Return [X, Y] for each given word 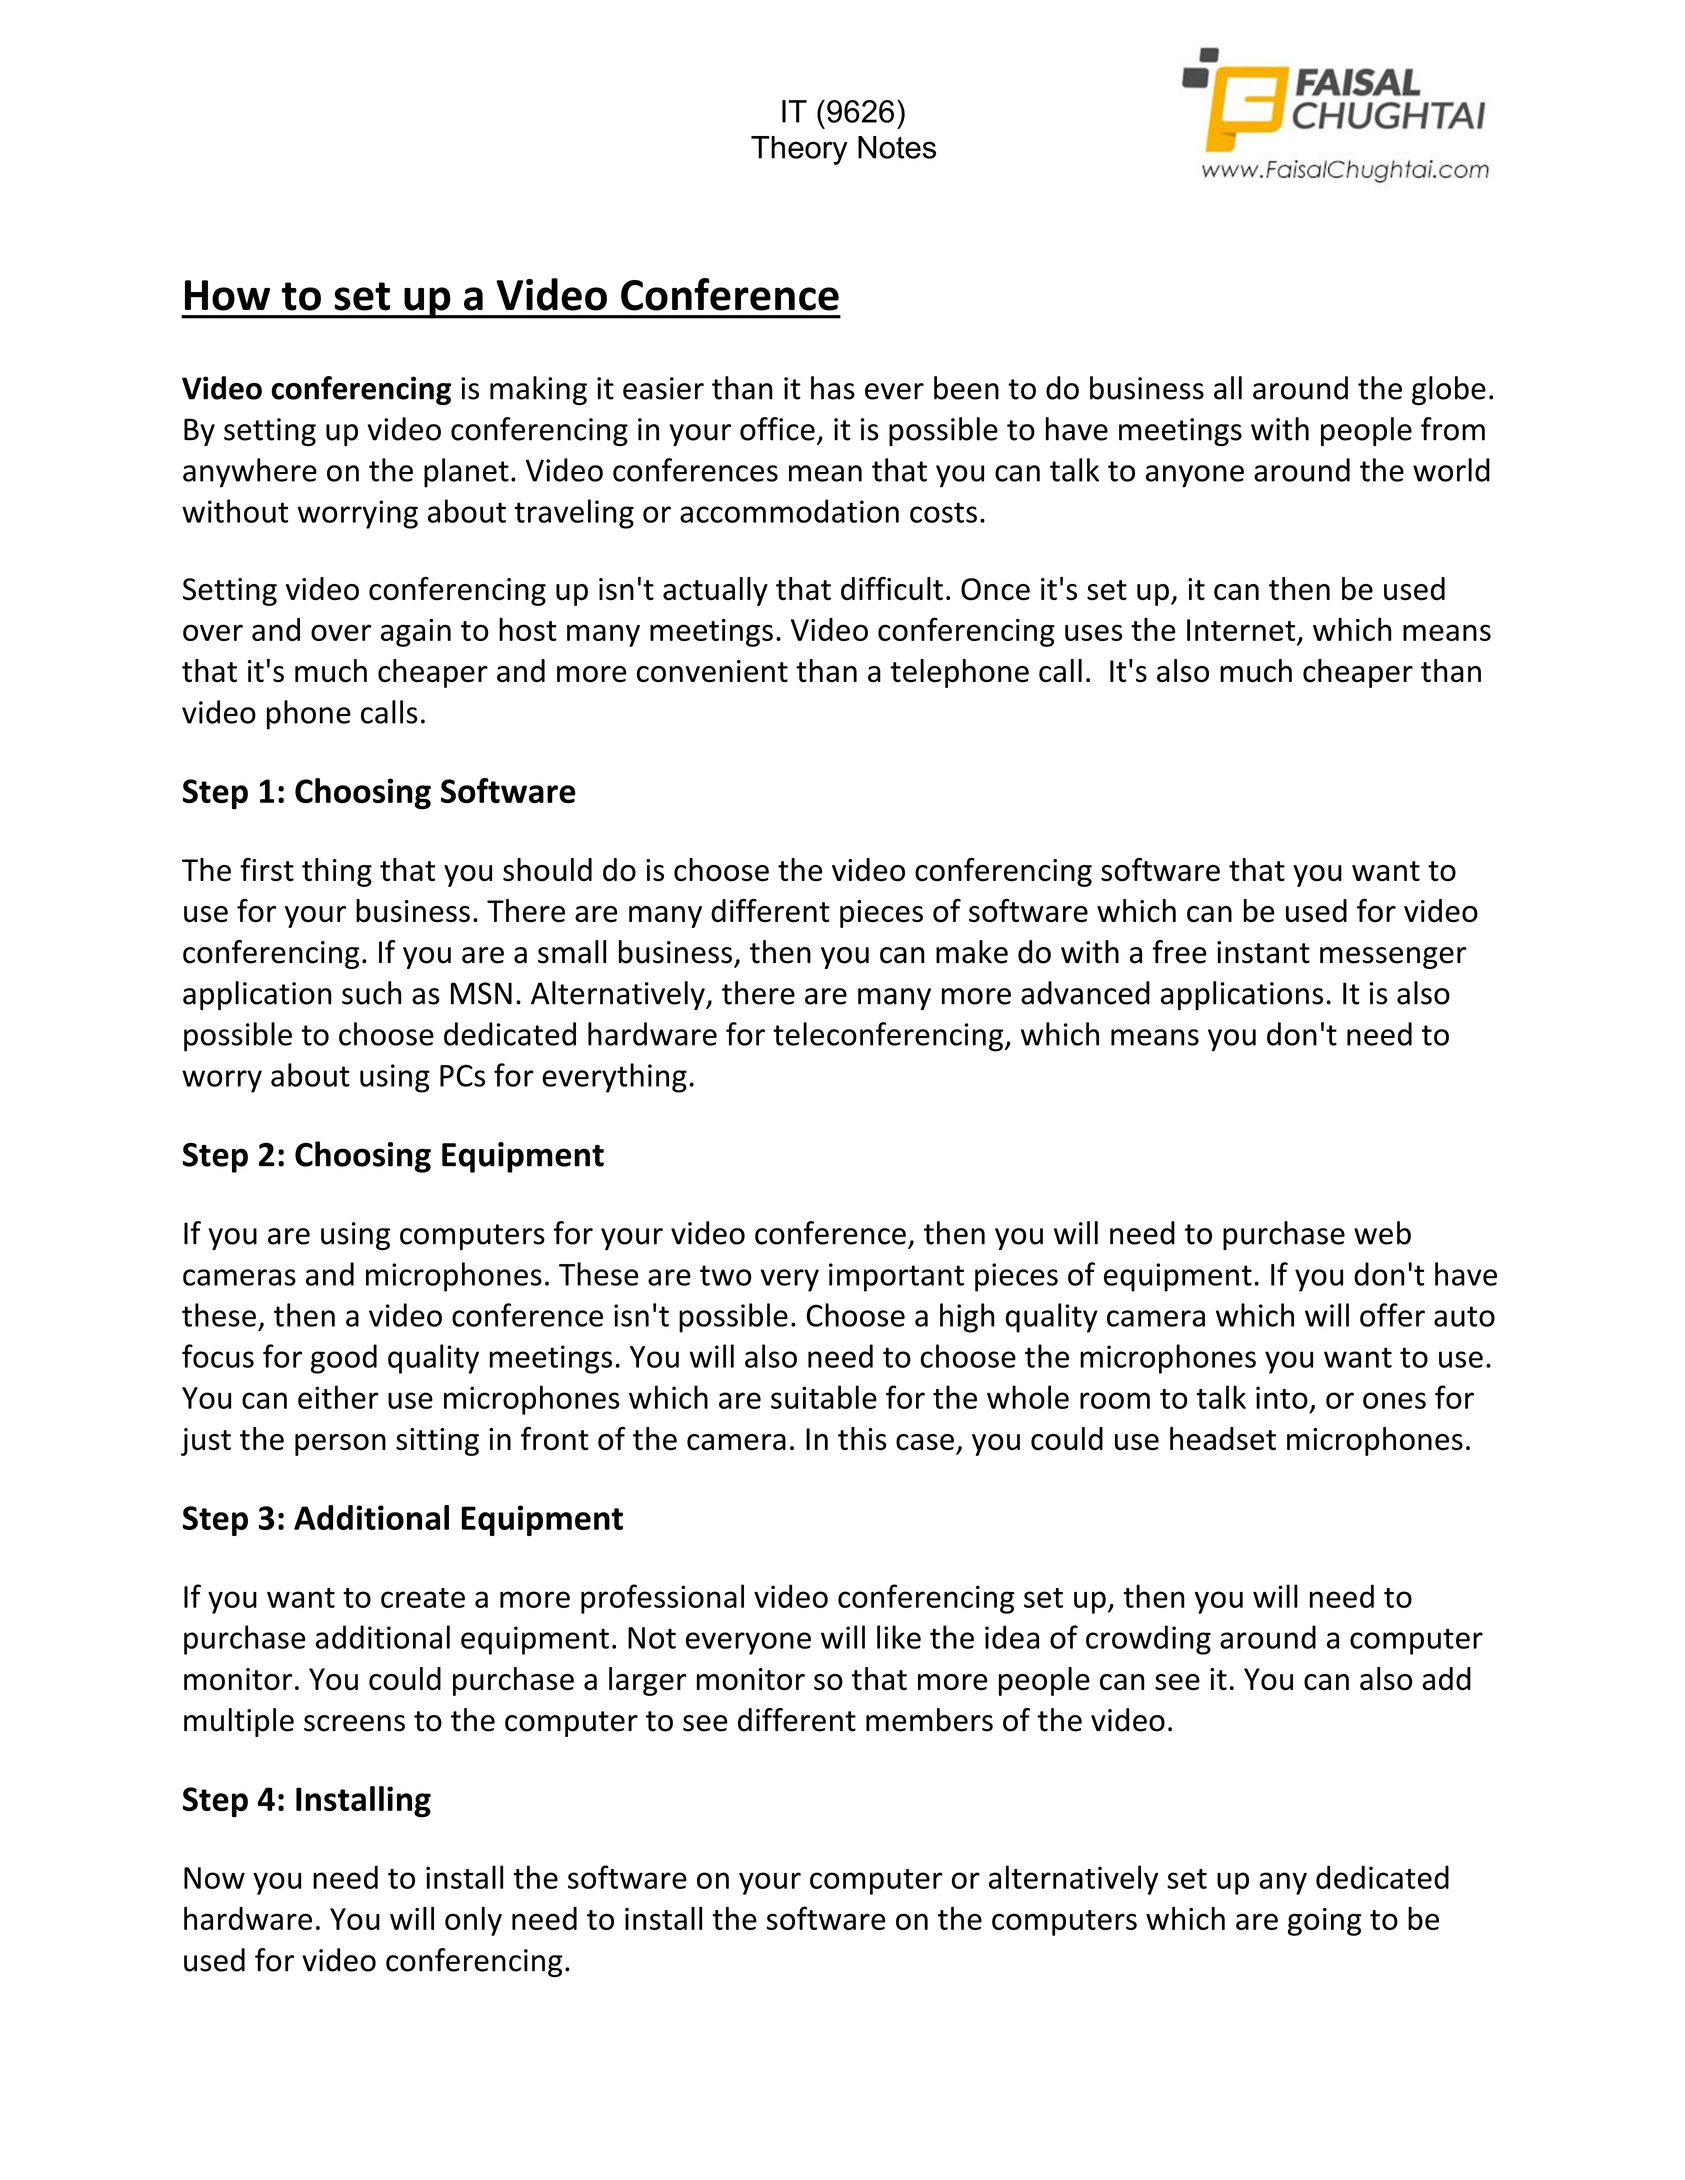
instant [1263, 952]
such [372, 993]
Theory [799, 150]
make [972, 952]
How [227, 295]
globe [1449, 390]
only [473, 1921]
